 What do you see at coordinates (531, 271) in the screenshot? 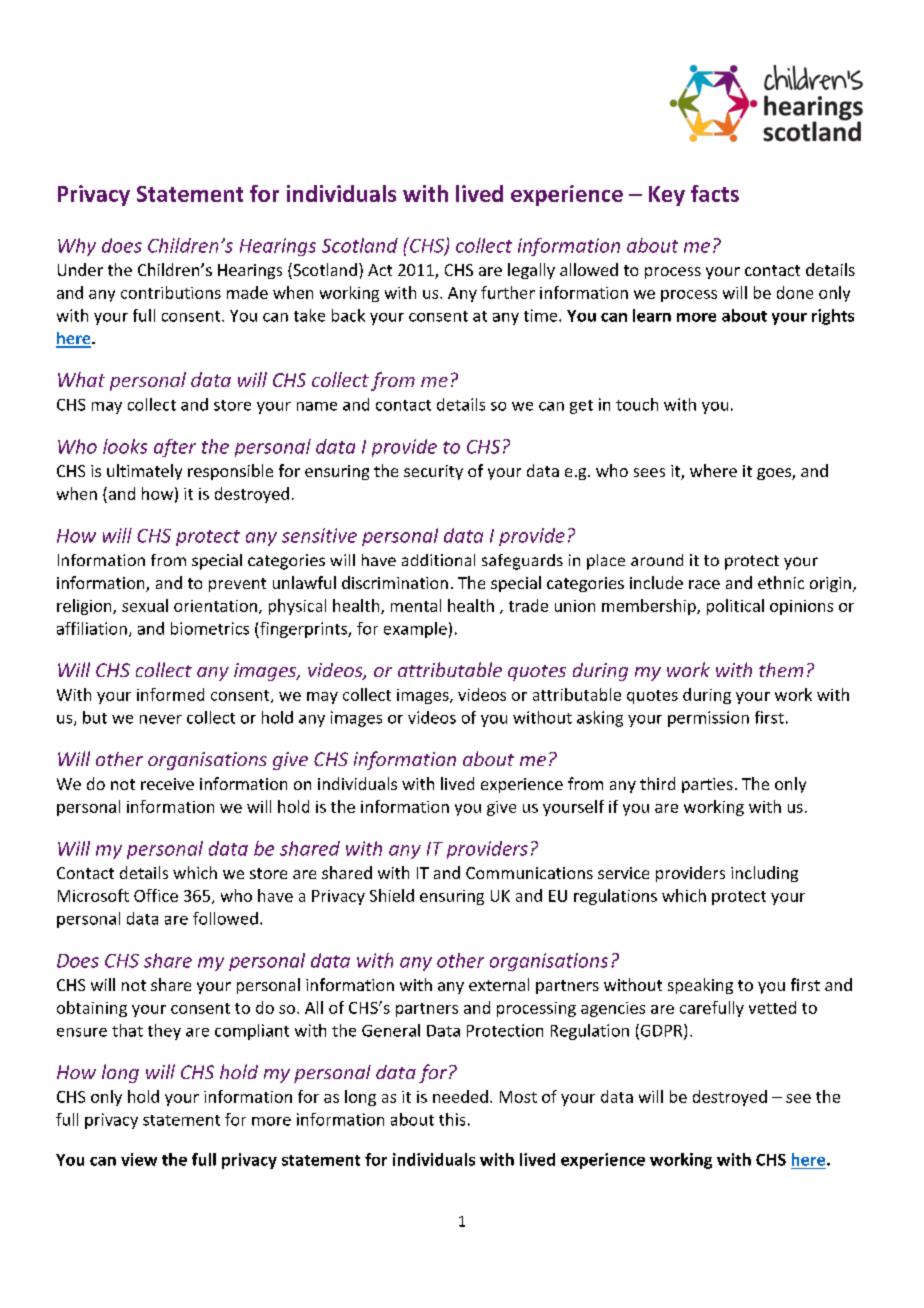
I see `legally` at bounding box center [531, 271].
